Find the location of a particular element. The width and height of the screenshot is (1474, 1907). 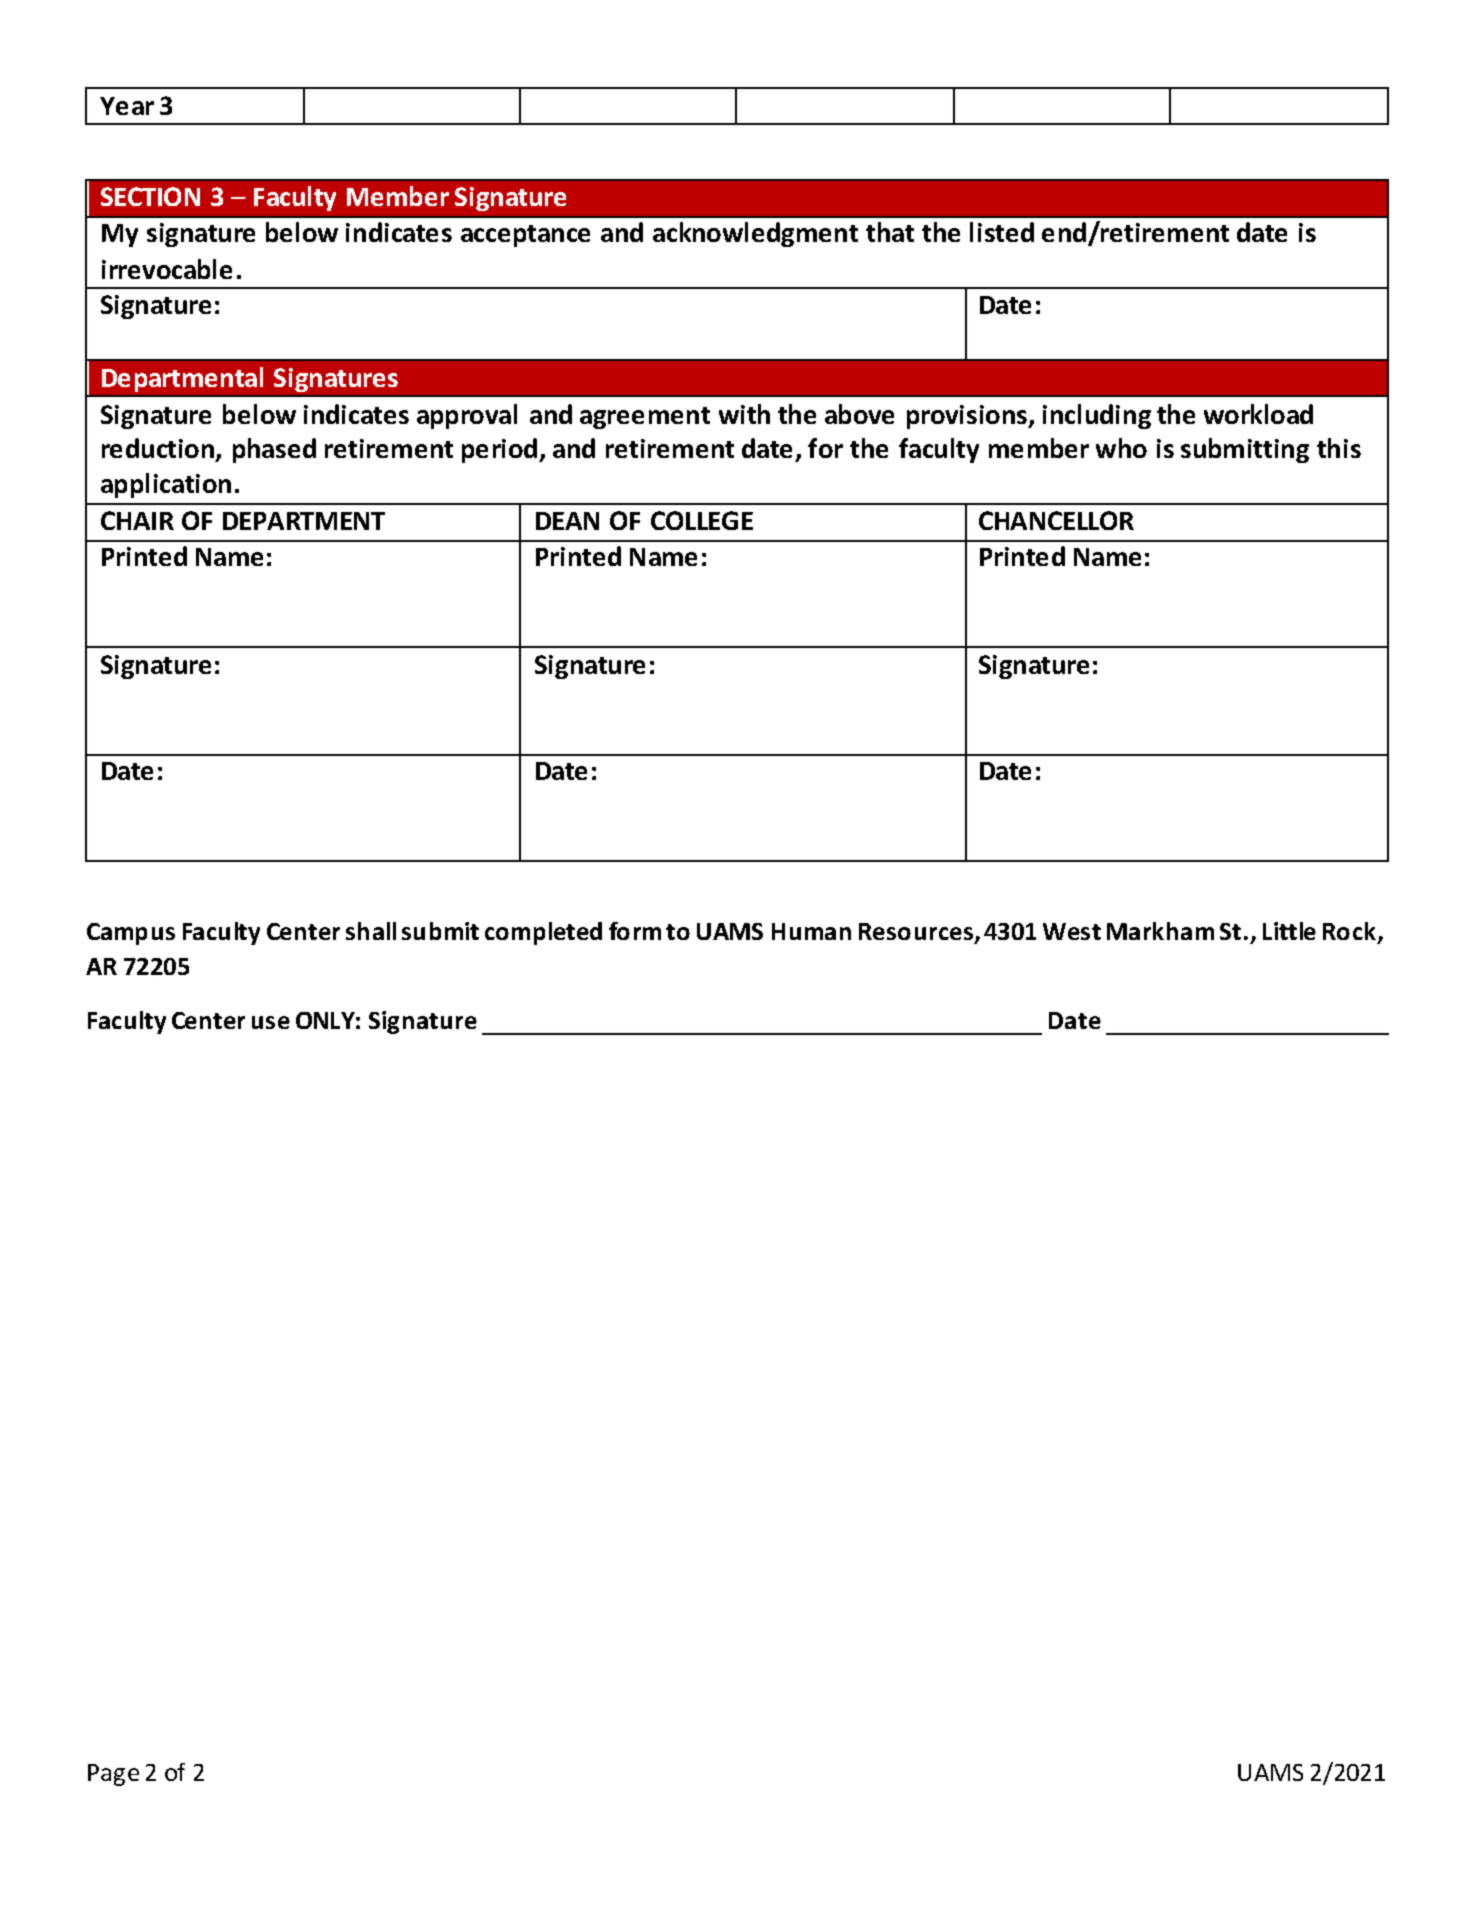

Markham is located at coordinates (1160, 931).
